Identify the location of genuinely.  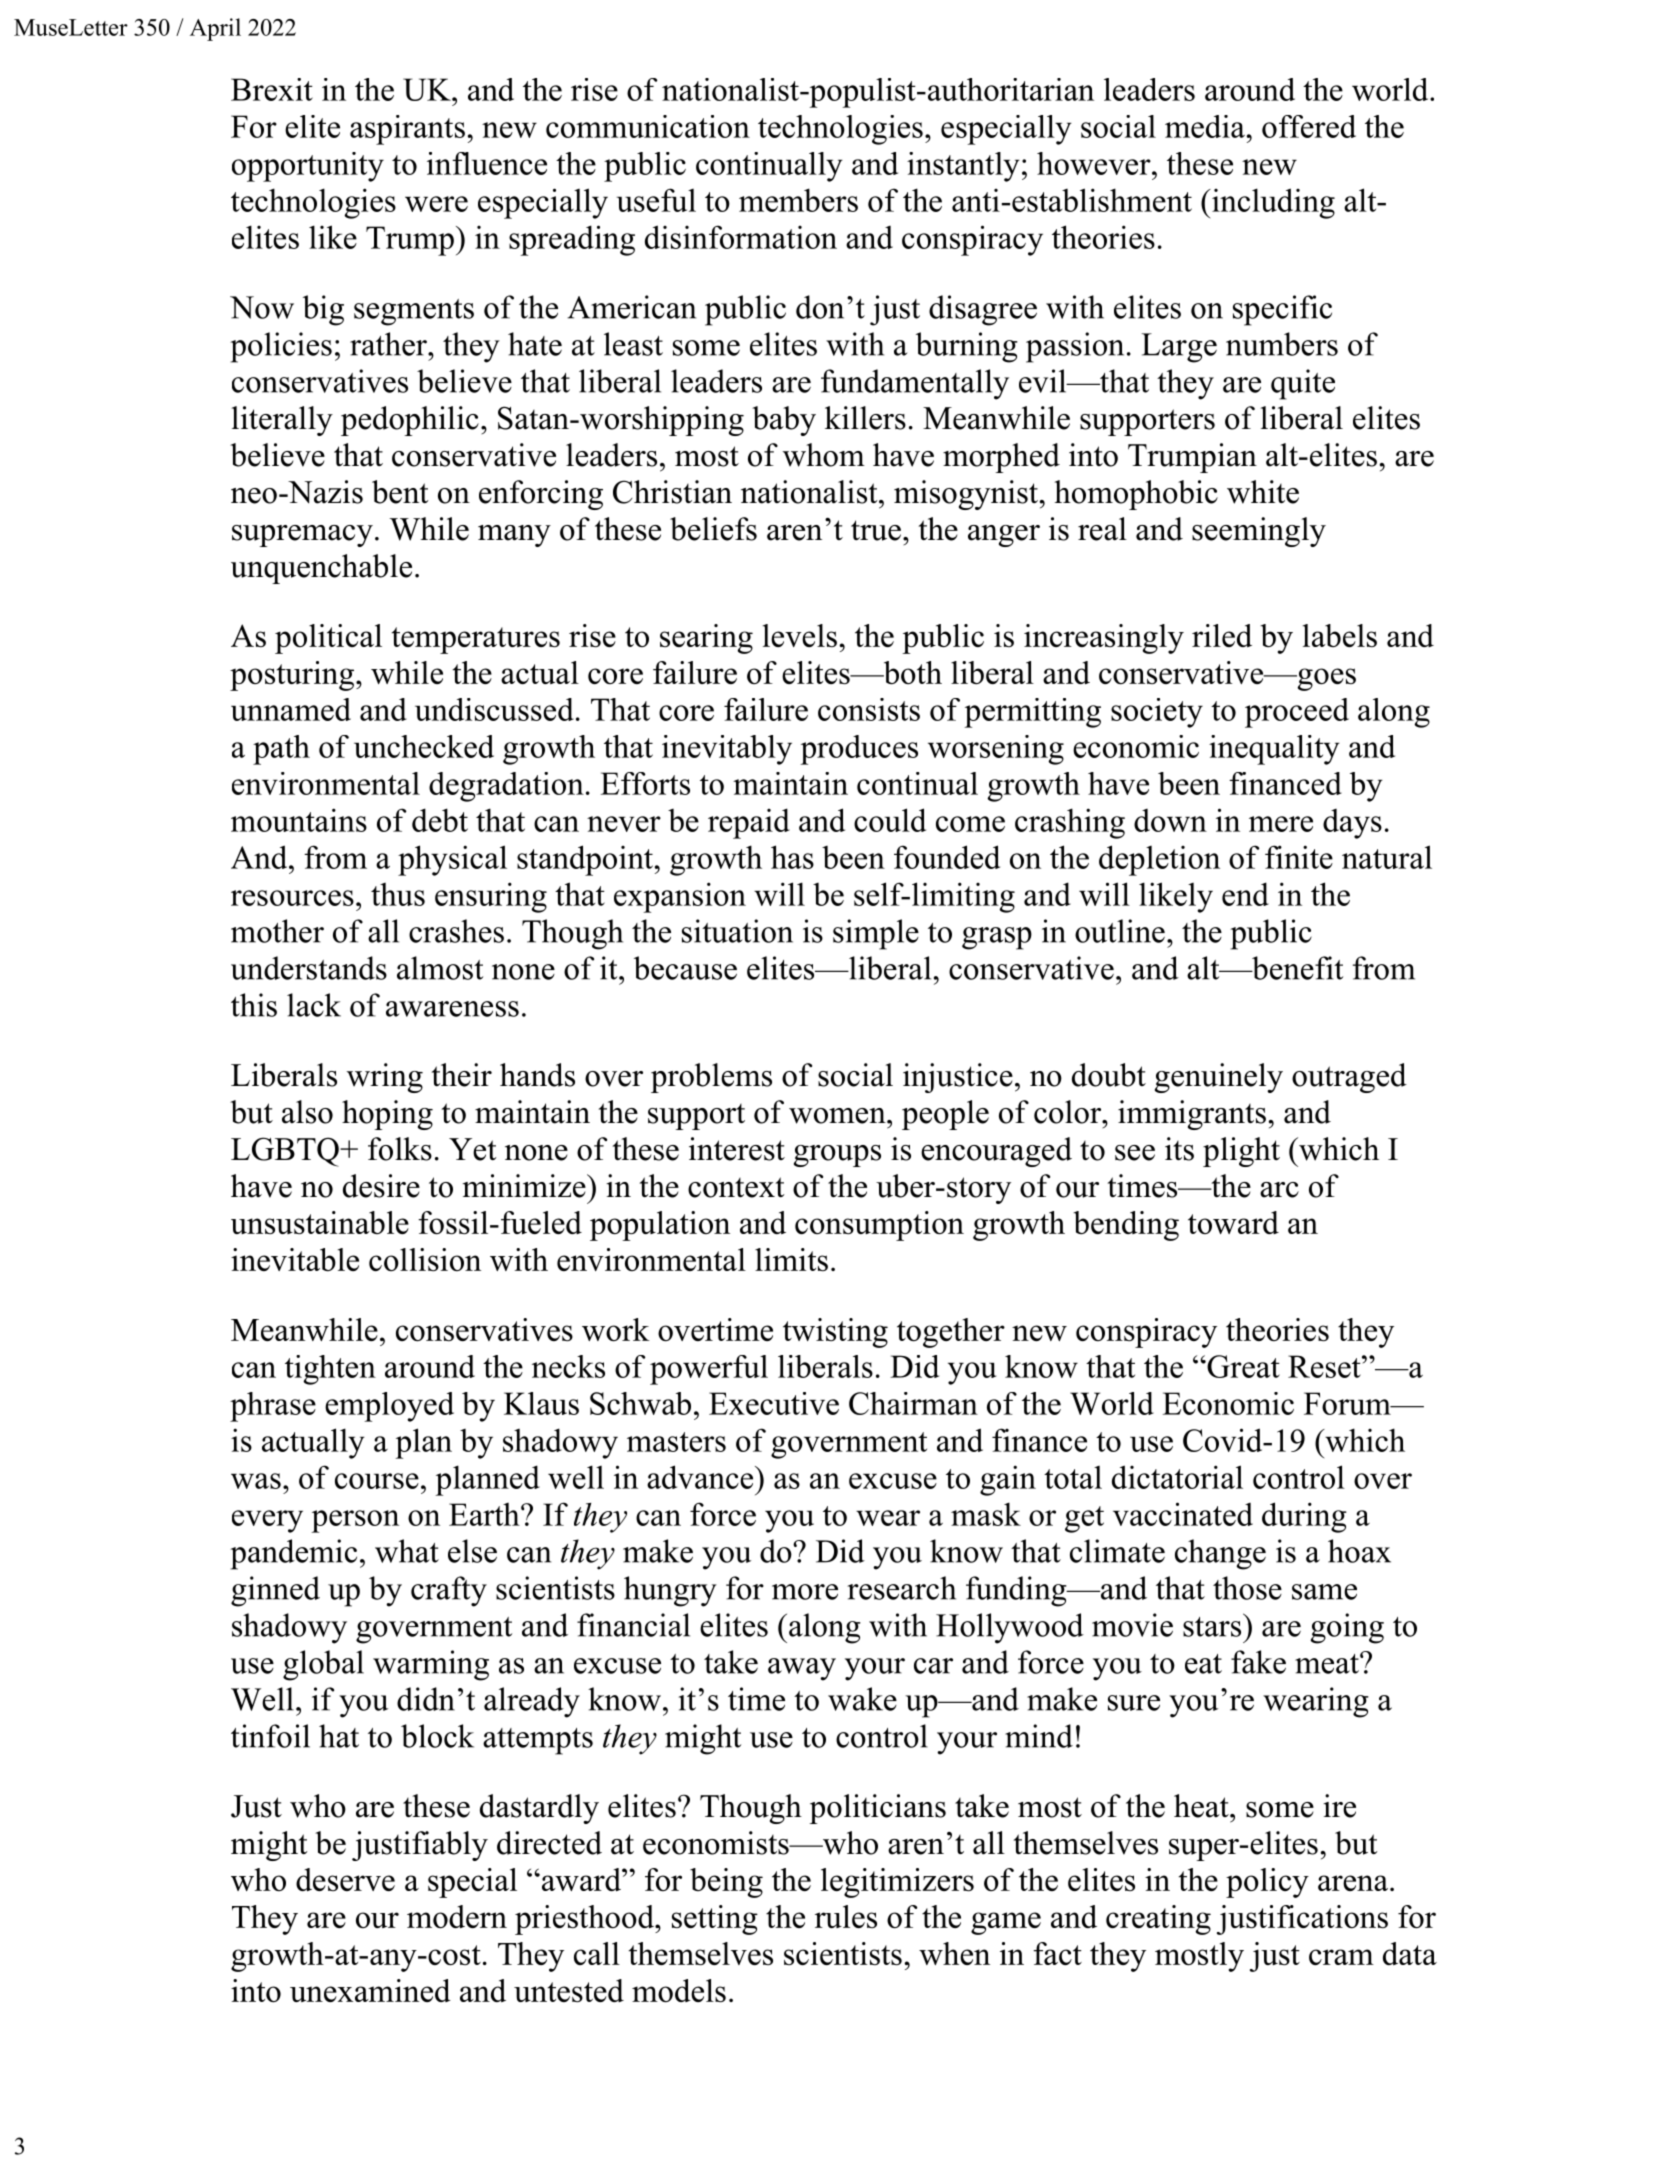
(1219, 1078).
